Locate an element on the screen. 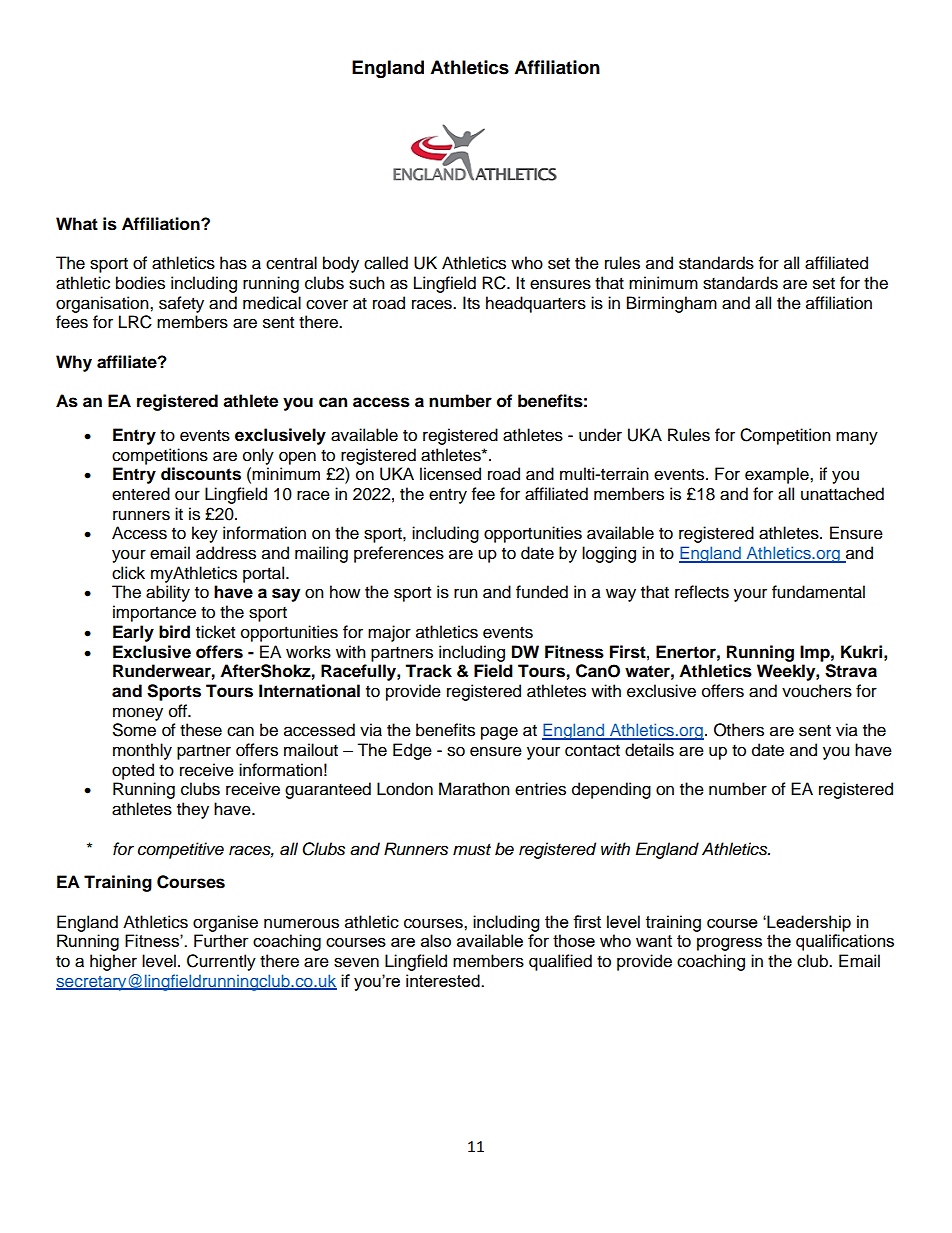 Image resolution: width=952 pixels, height=1233 pixels. Birmingham is located at coordinates (672, 304).
